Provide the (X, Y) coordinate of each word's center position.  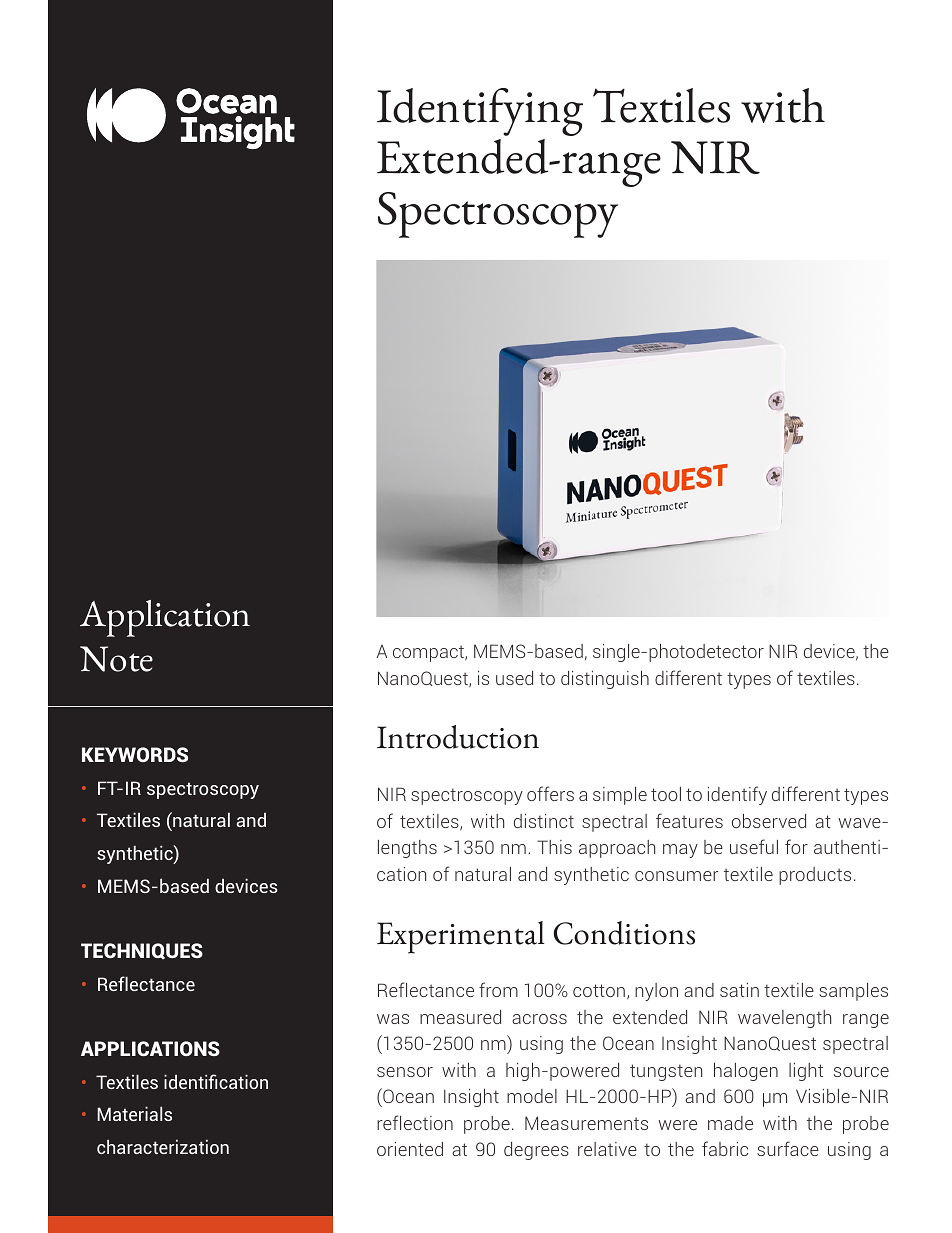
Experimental (460, 937)
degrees (536, 1151)
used (514, 678)
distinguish (605, 680)
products (815, 876)
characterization (163, 1146)
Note (116, 659)
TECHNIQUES (142, 951)
